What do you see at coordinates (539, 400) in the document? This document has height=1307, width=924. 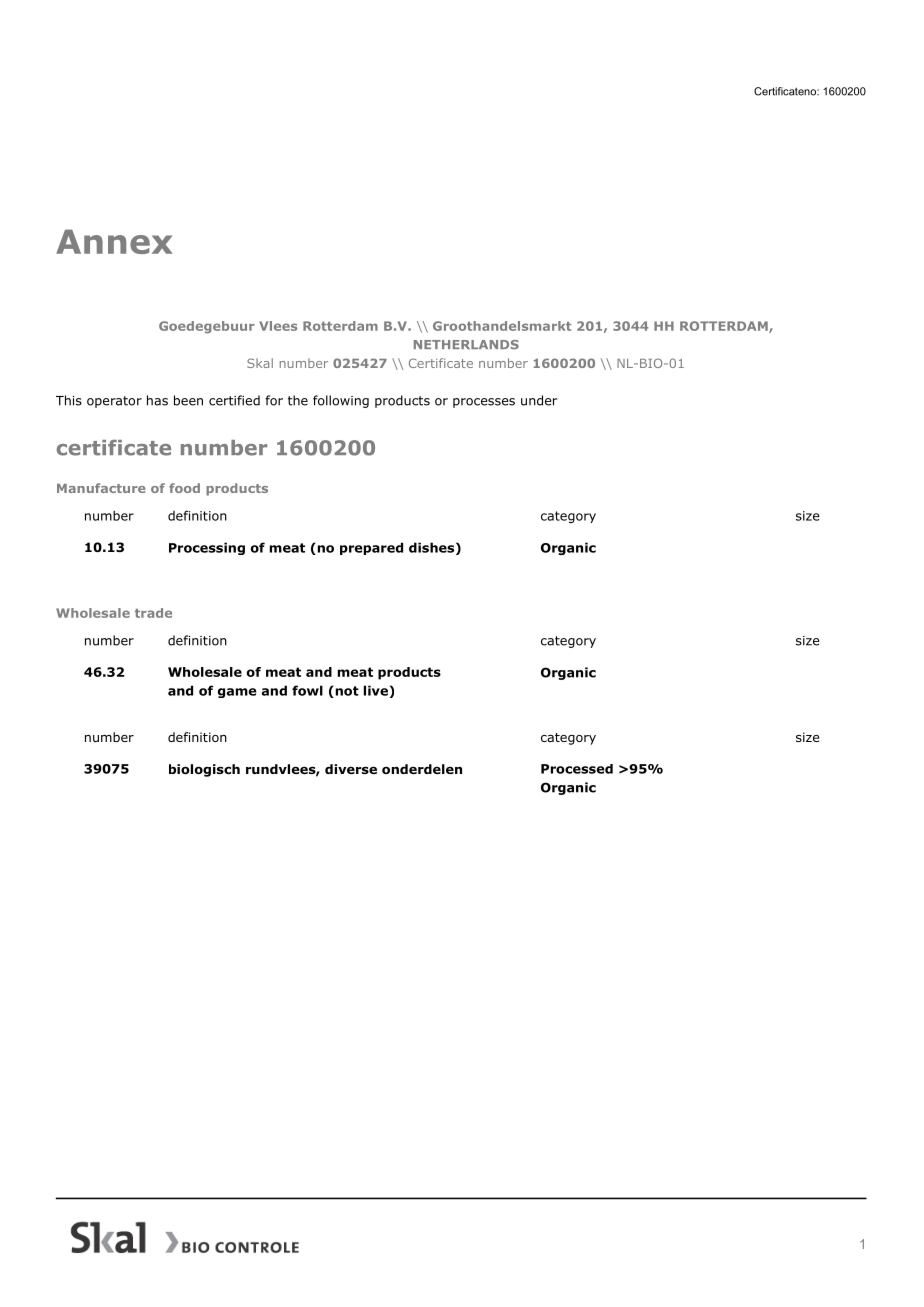 I see `under` at bounding box center [539, 400].
